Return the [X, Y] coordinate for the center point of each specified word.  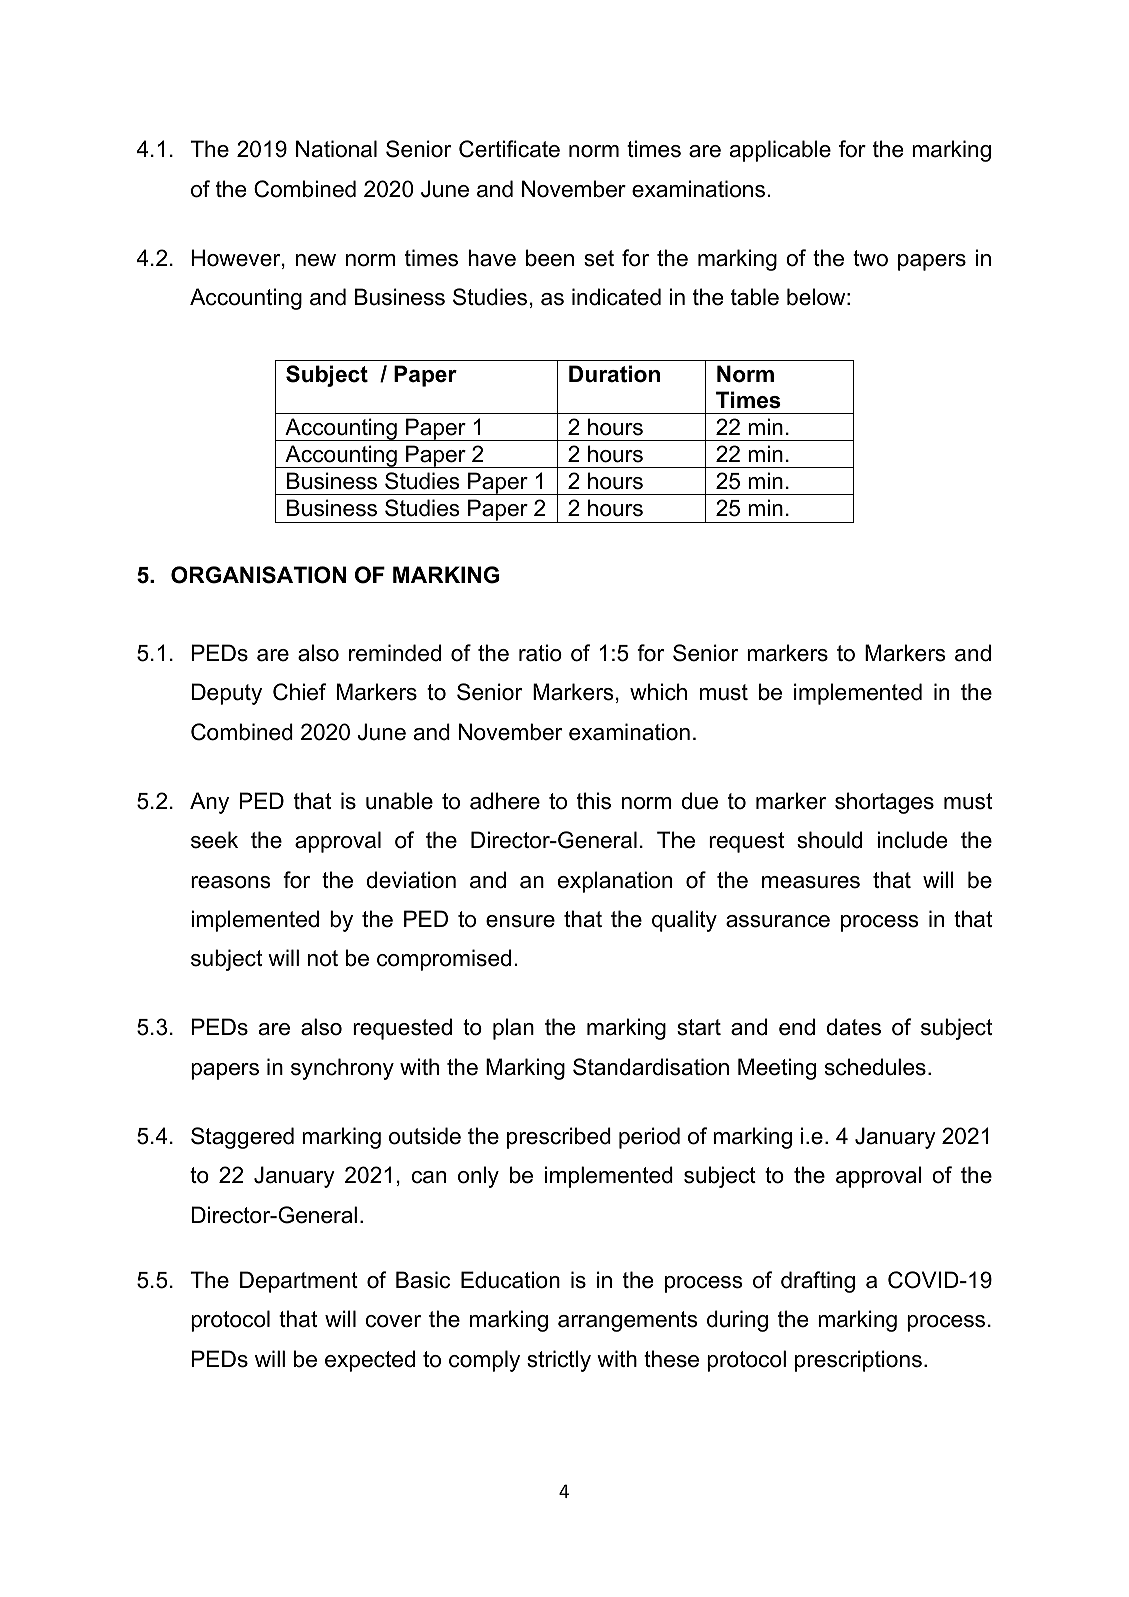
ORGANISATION [258, 575]
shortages [884, 803]
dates [853, 1027]
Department [299, 1282]
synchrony [342, 1069]
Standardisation [651, 1067]
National [336, 149]
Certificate [509, 149]
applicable [780, 151]
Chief [299, 692]
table [755, 297]
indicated [616, 297]
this [594, 801]
